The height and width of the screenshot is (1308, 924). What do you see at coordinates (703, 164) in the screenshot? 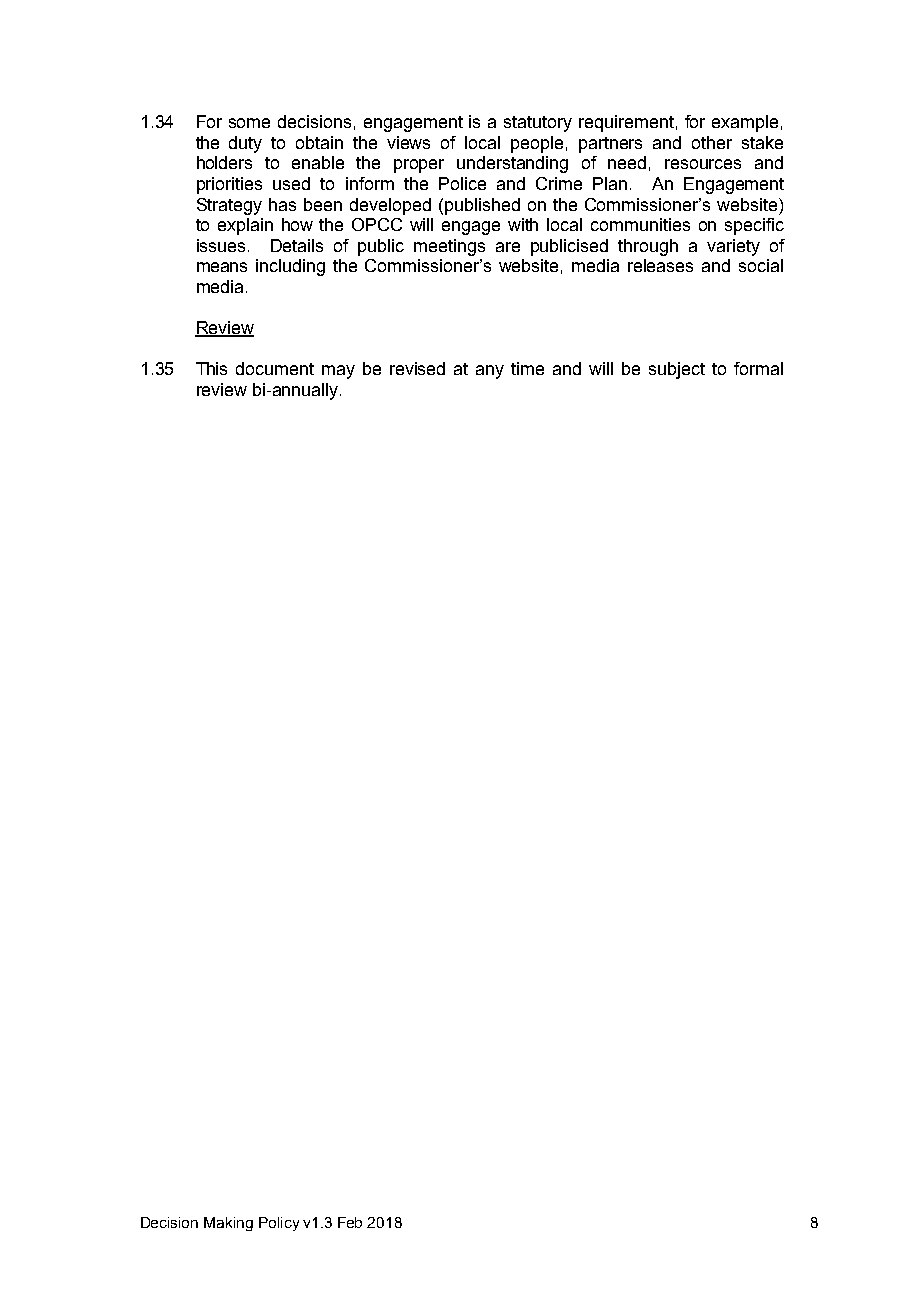
I see `resources` at bounding box center [703, 164].
